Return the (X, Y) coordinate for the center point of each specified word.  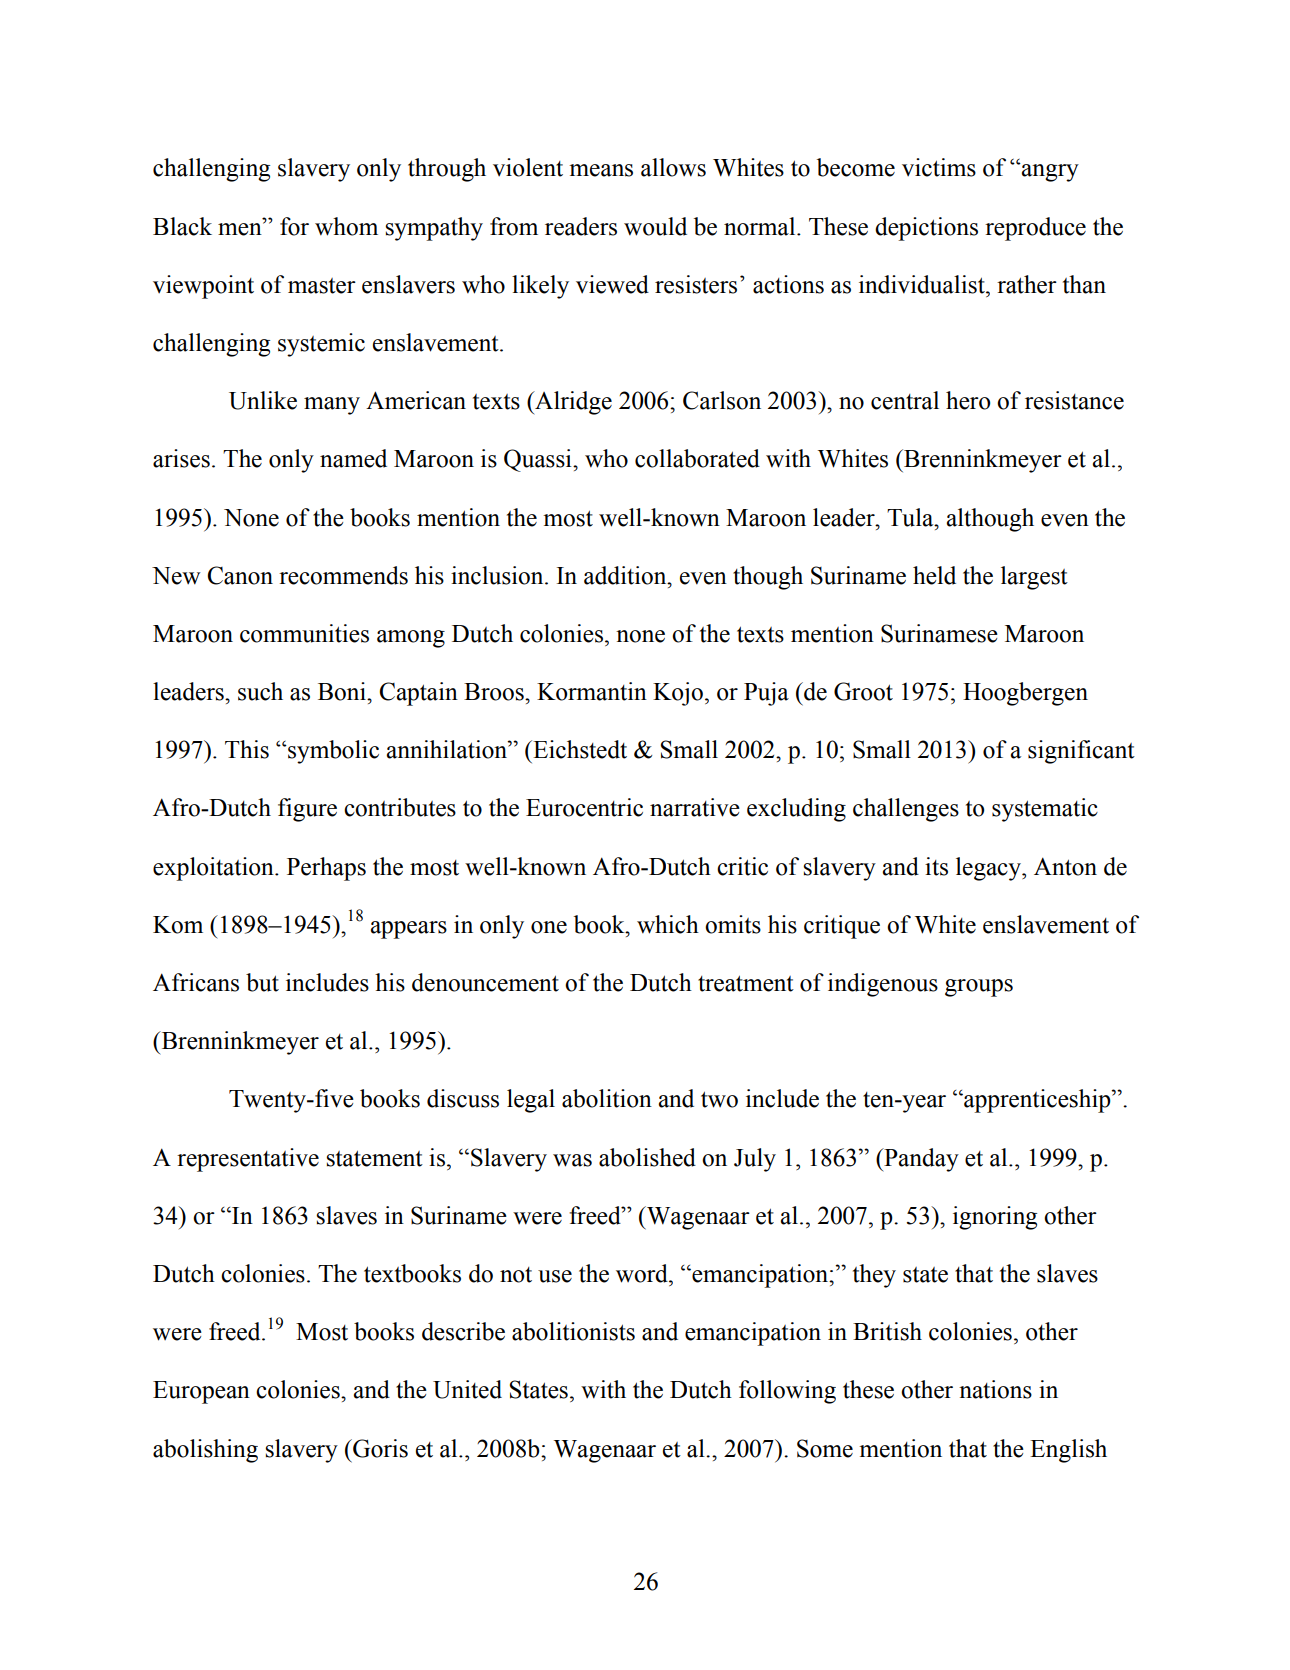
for (294, 226)
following (787, 1392)
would (655, 226)
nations (995, 1389)
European (201, 1392)
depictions (926, 229)
